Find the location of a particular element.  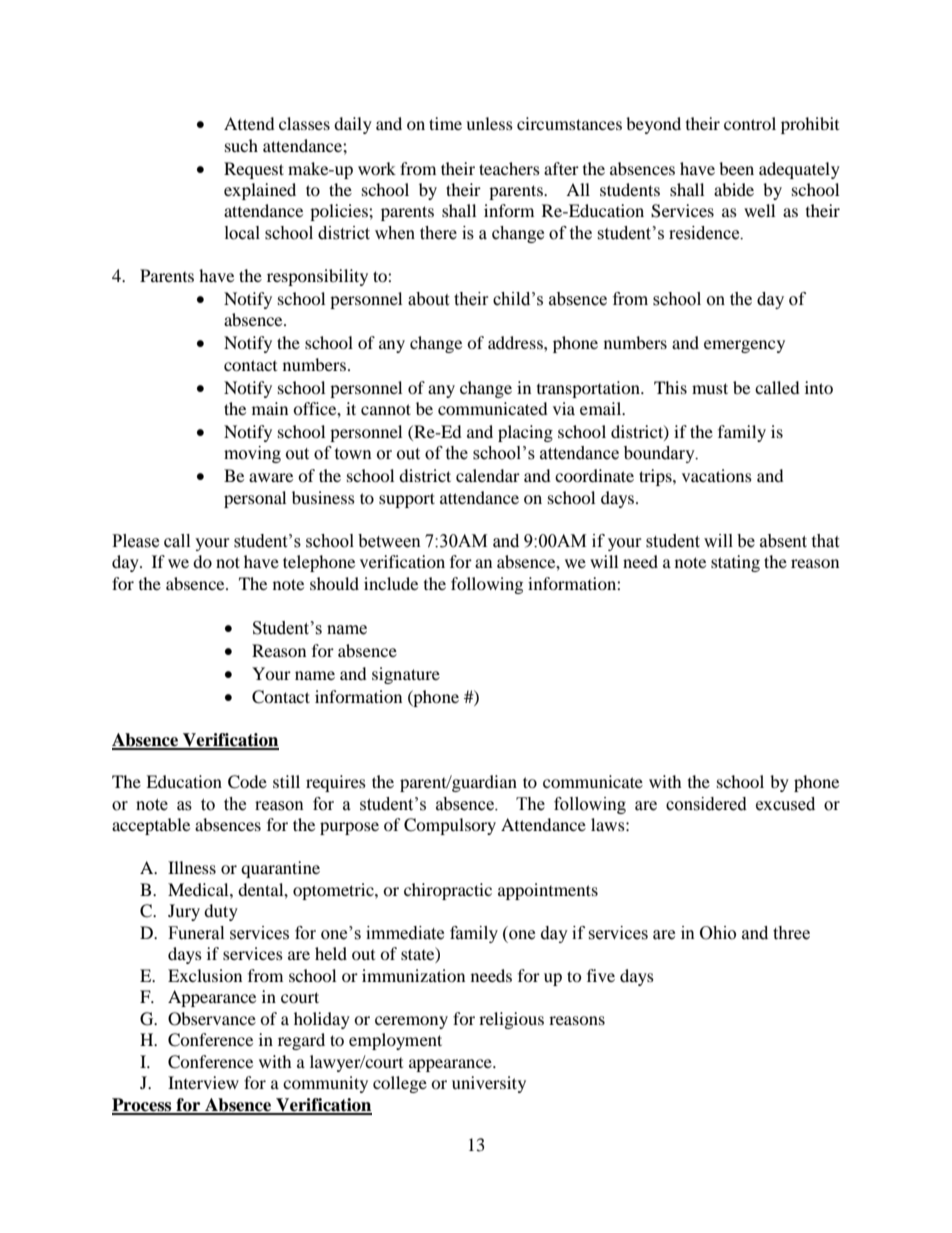

five is located at coordinates (601, 975).
